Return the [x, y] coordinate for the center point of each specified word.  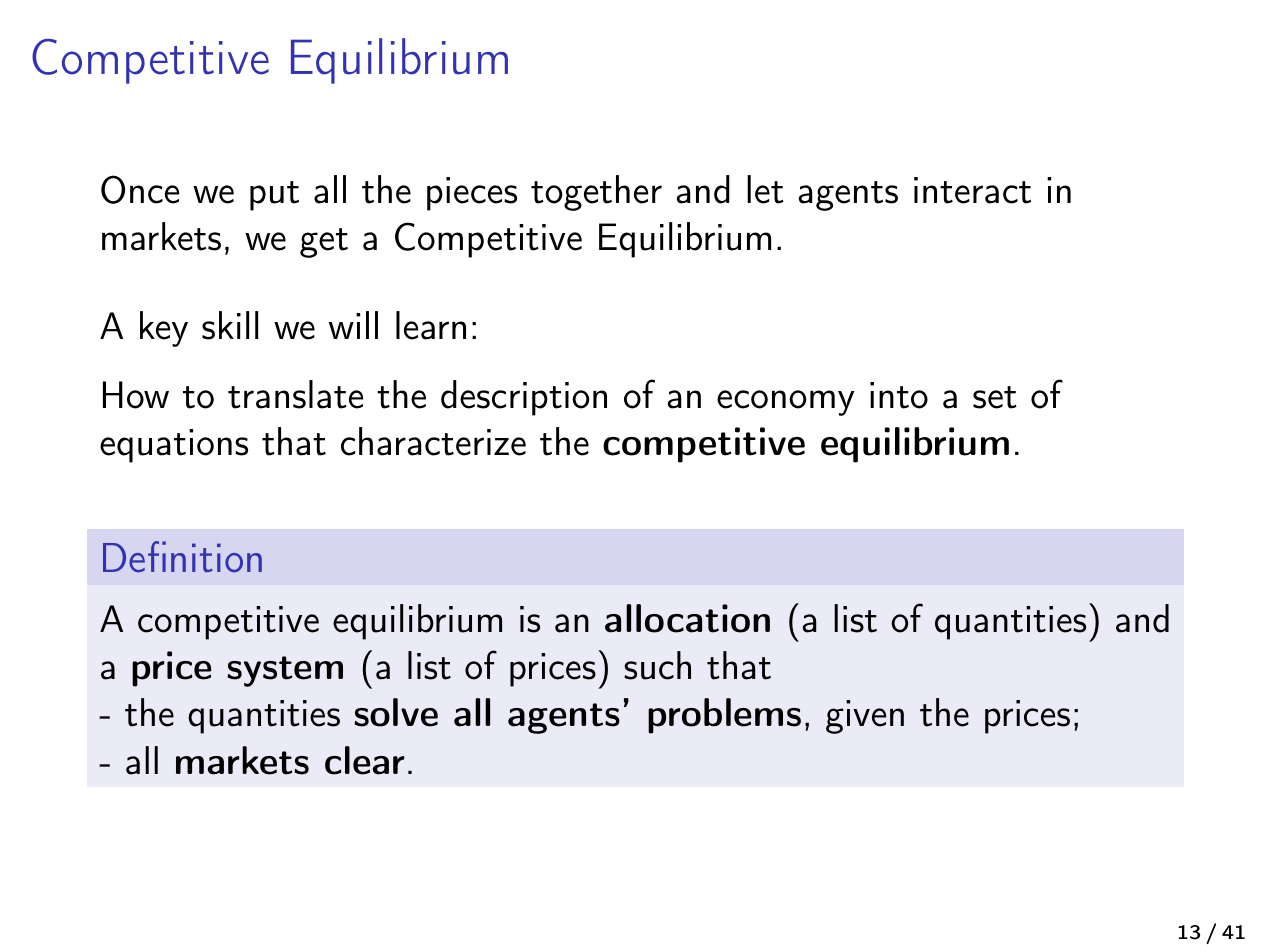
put [274, 196]
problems [724, 716]
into [899, 395]
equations [174, 446]
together [596, 193]
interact [972, 190]
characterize [433, 441]
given [865, 717]
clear [364, 760]
